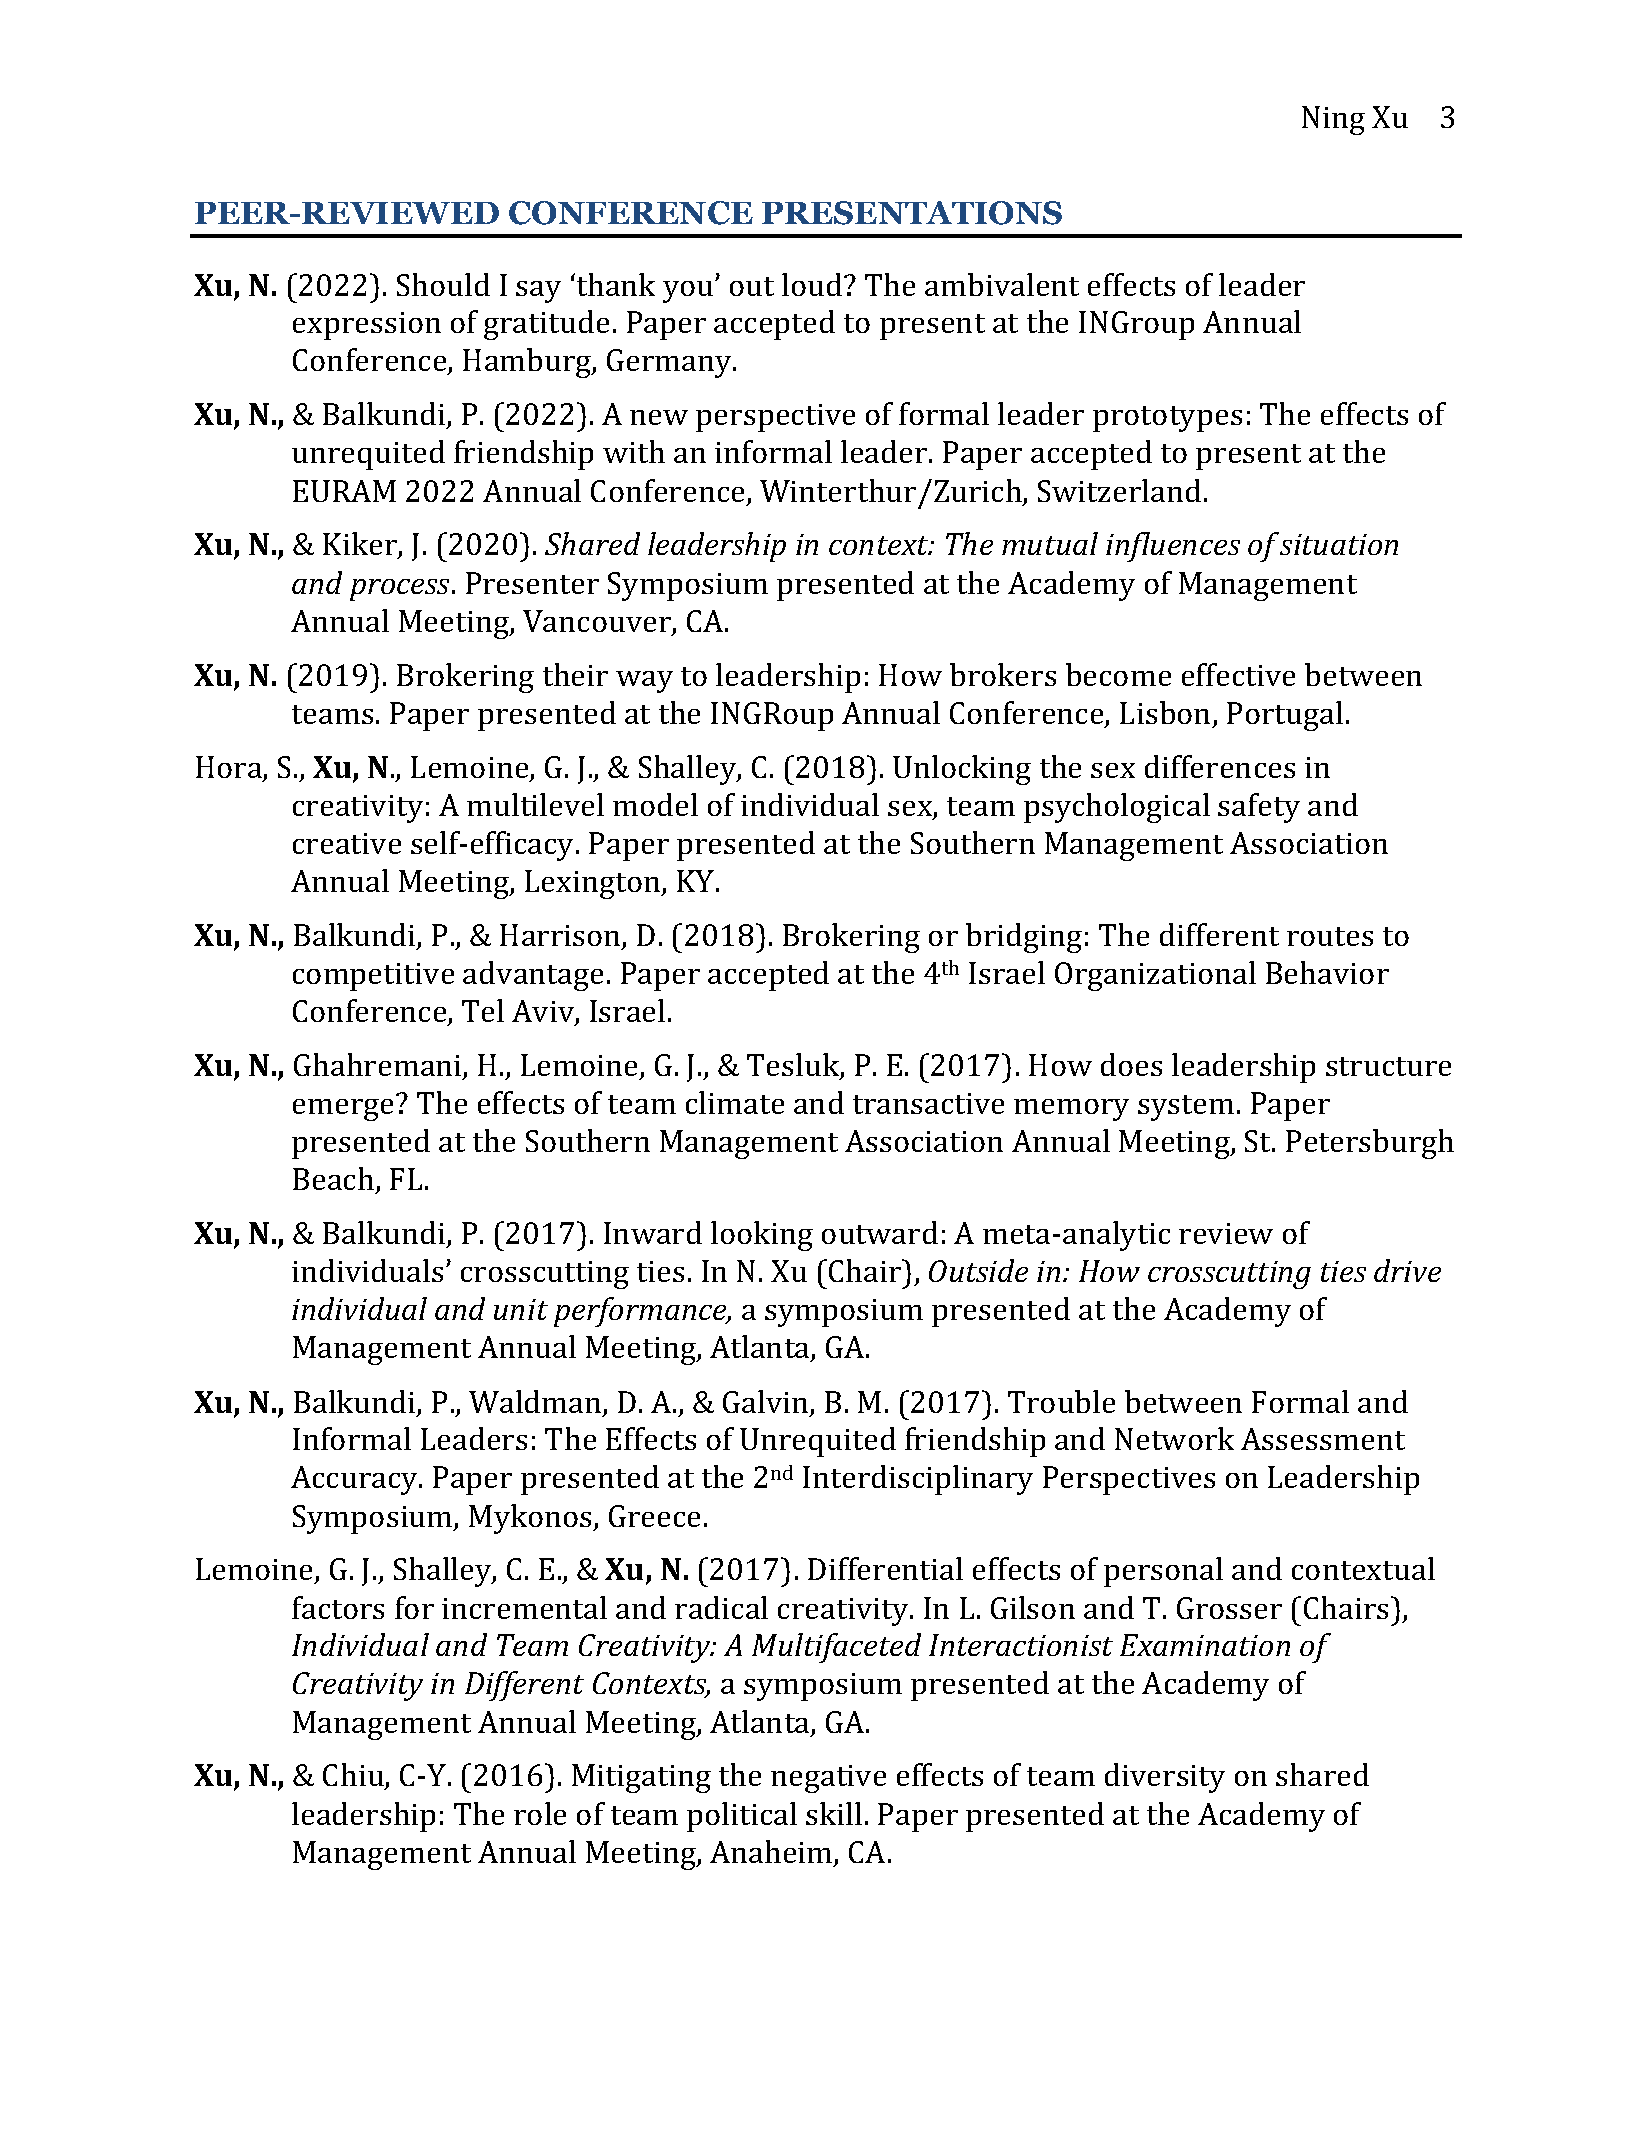 The width and height of the screenshot is (1652, 2138). I want to click on Should, so click(443, 284).
